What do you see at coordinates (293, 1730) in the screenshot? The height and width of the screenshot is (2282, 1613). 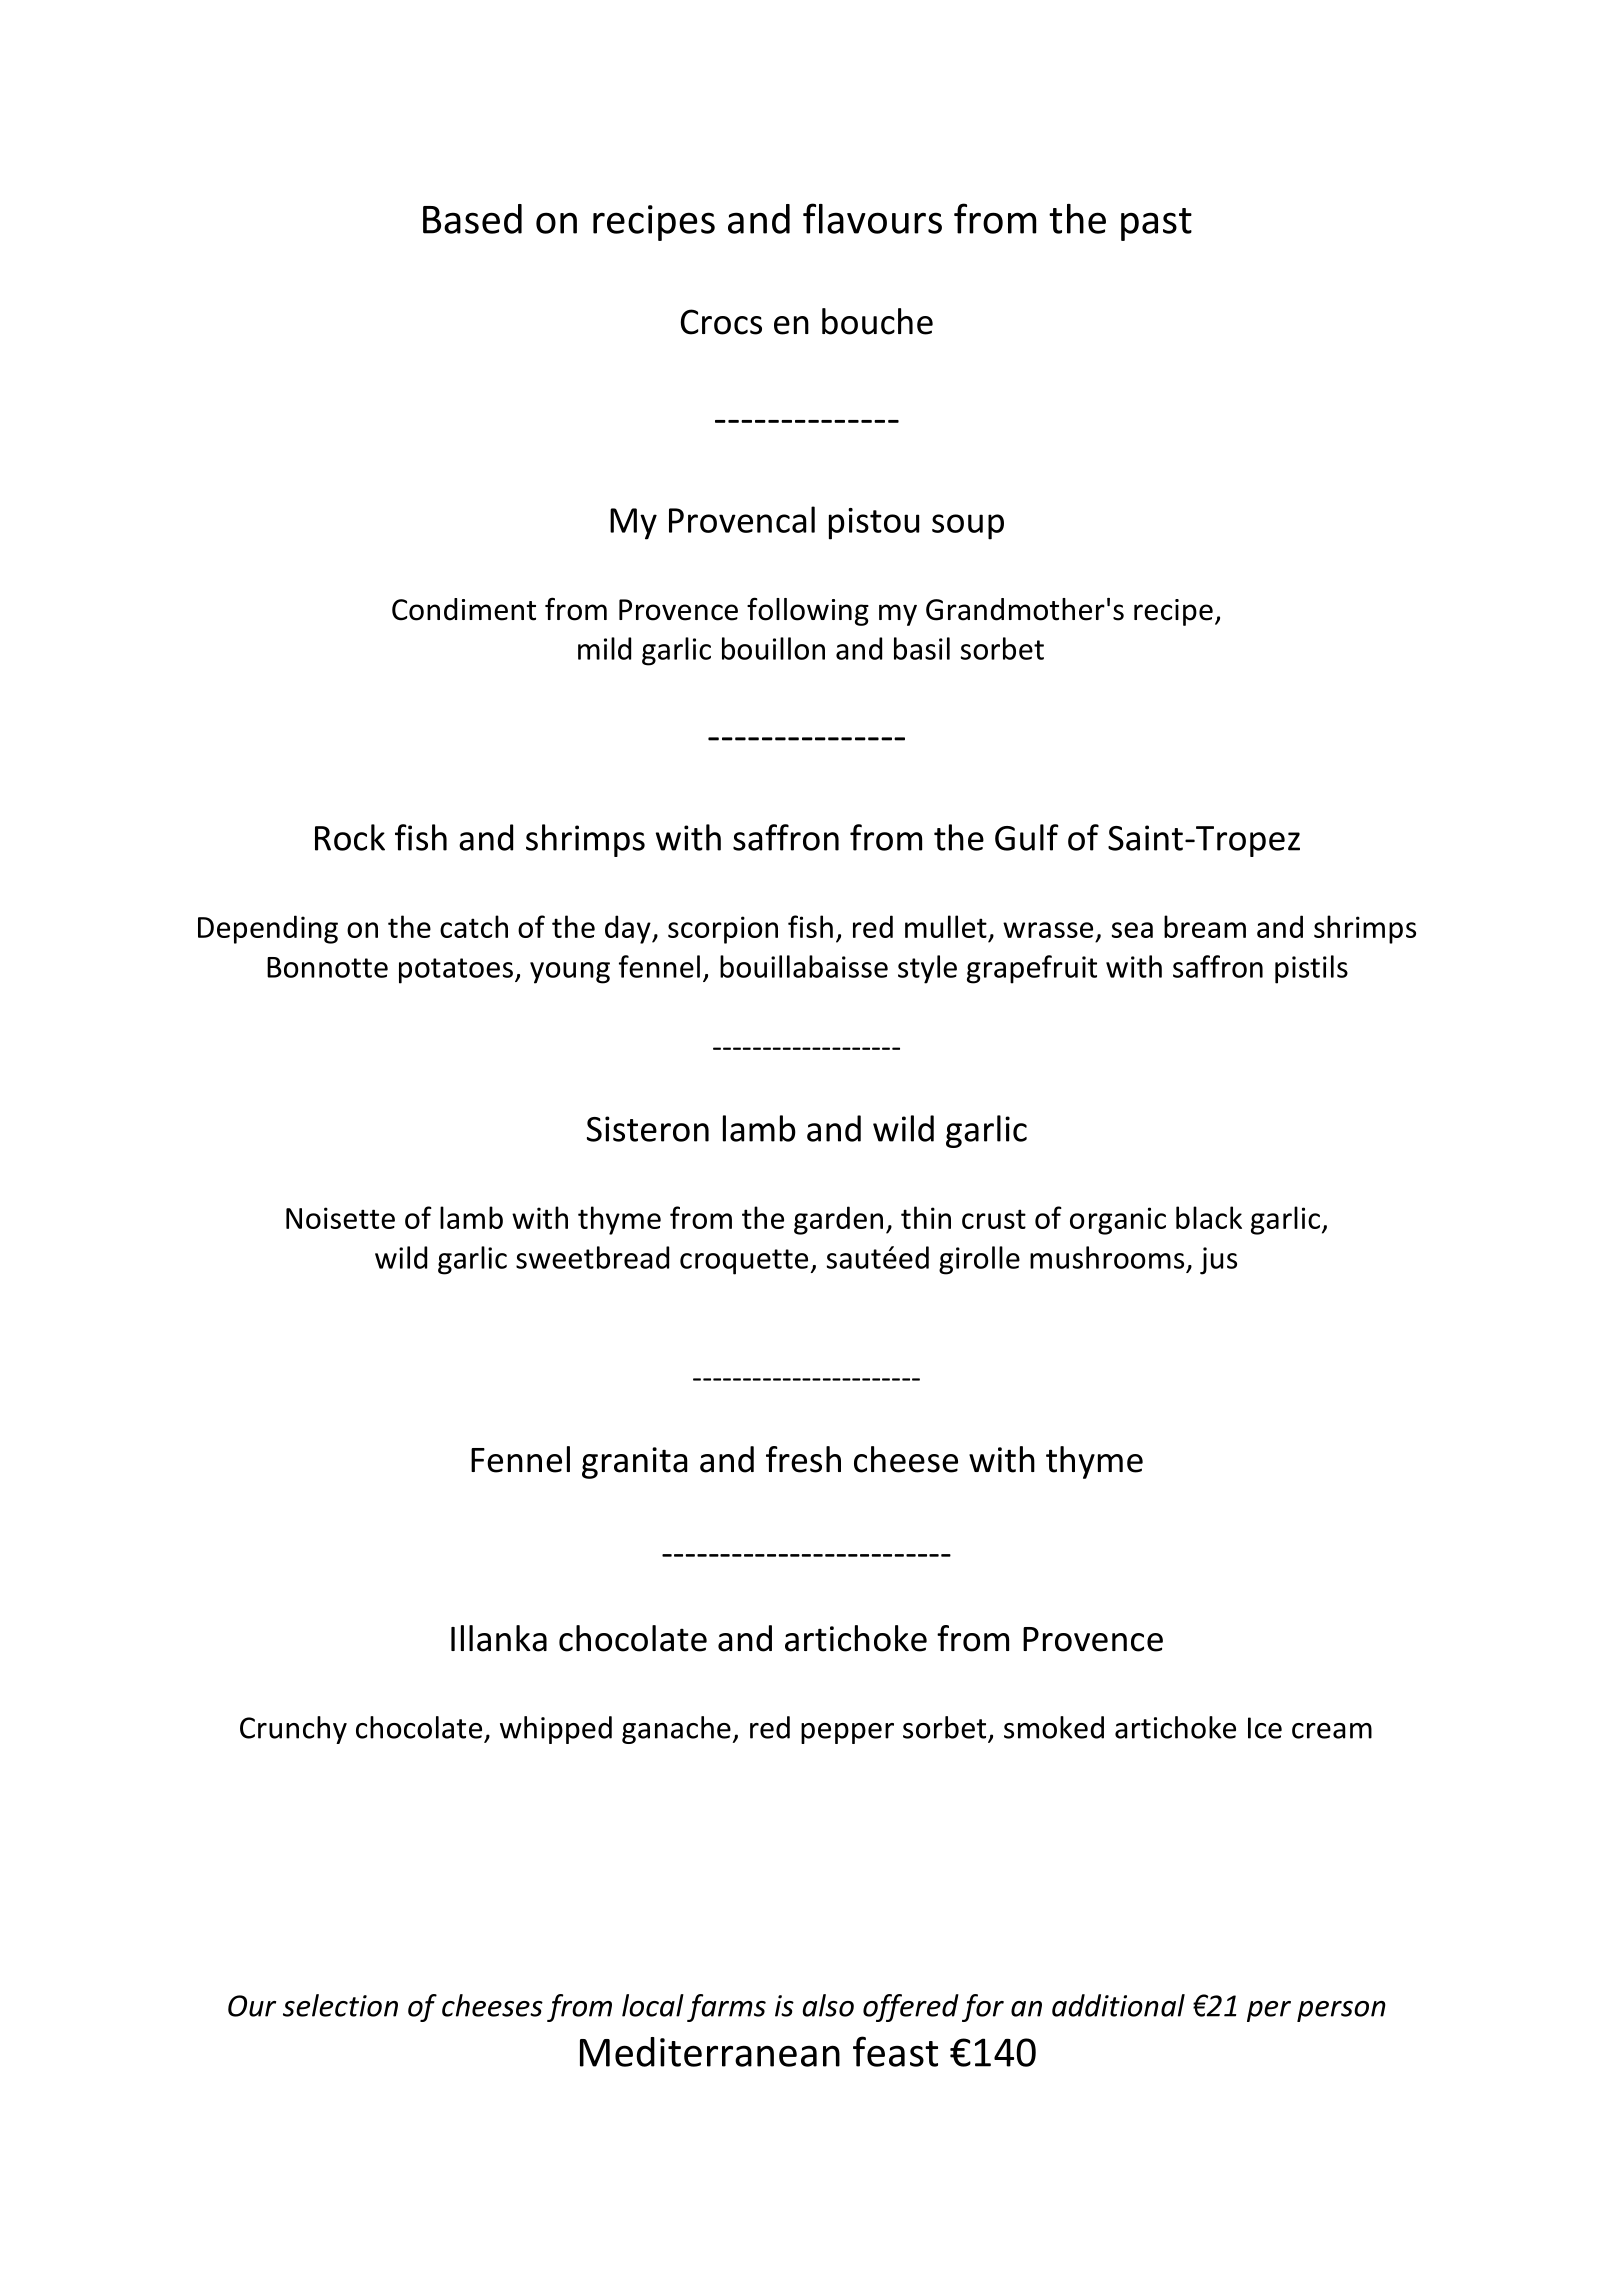 I see `Crunchy` at bounding box center [293, 1730].
